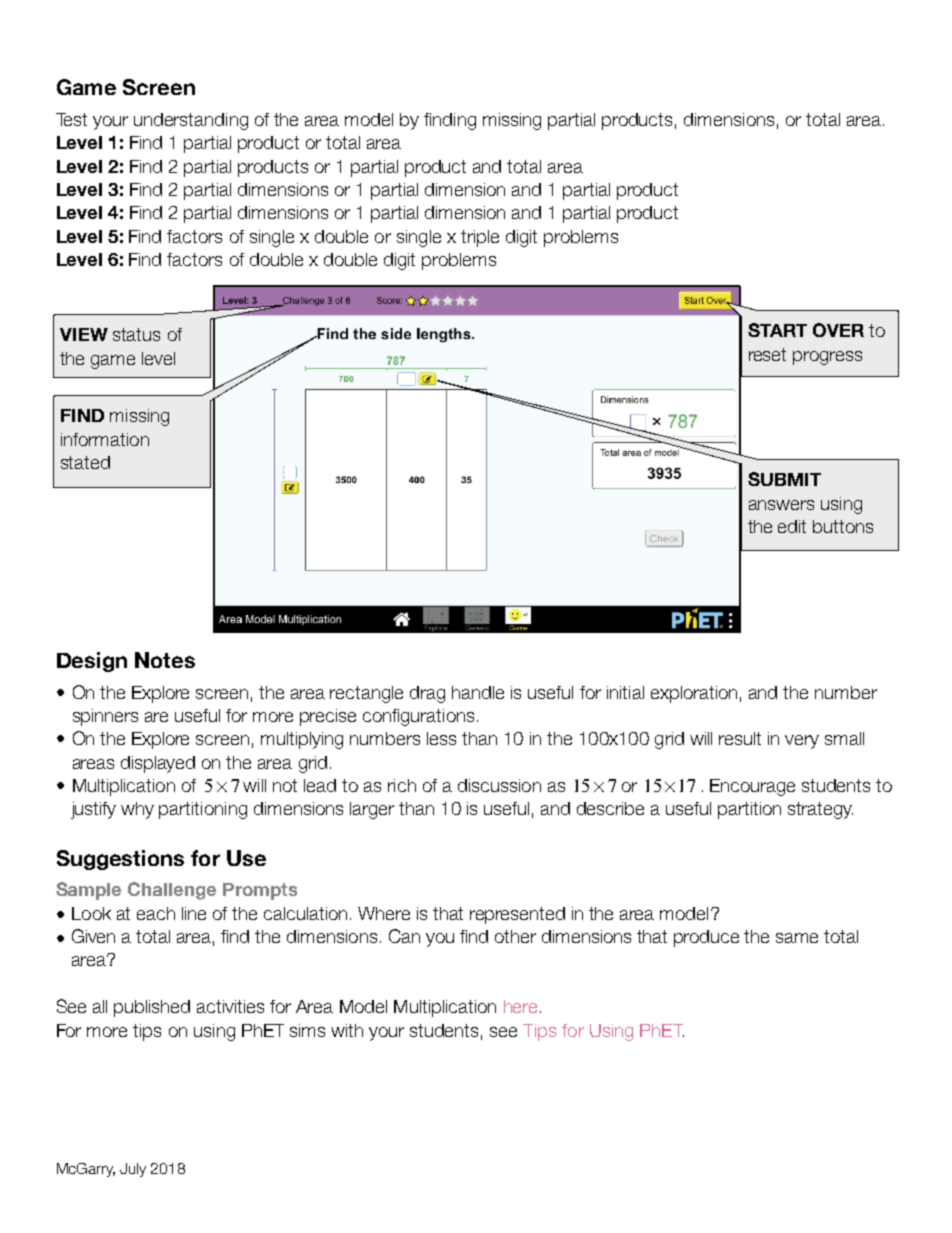 The height and width of the screenshot is (1233, 952). I want to click on triple, so click(480, 238).
